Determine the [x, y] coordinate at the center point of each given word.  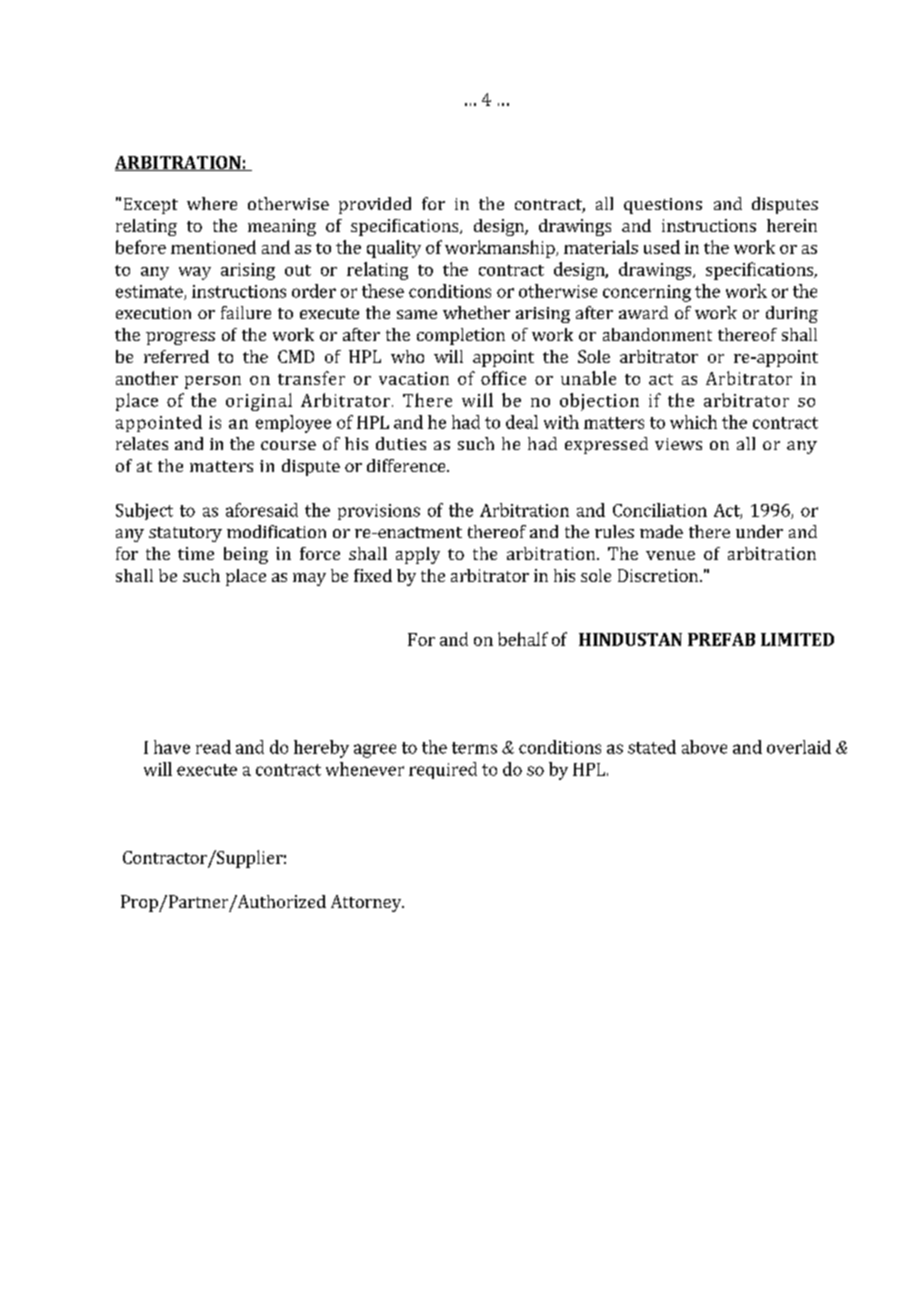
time [196, 553]
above [704, 747]
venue [670, 555]
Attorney [367, 903]
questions [663, 206]
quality [394, 249]
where [212, 203]
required [443, 770]
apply [418, 555]
